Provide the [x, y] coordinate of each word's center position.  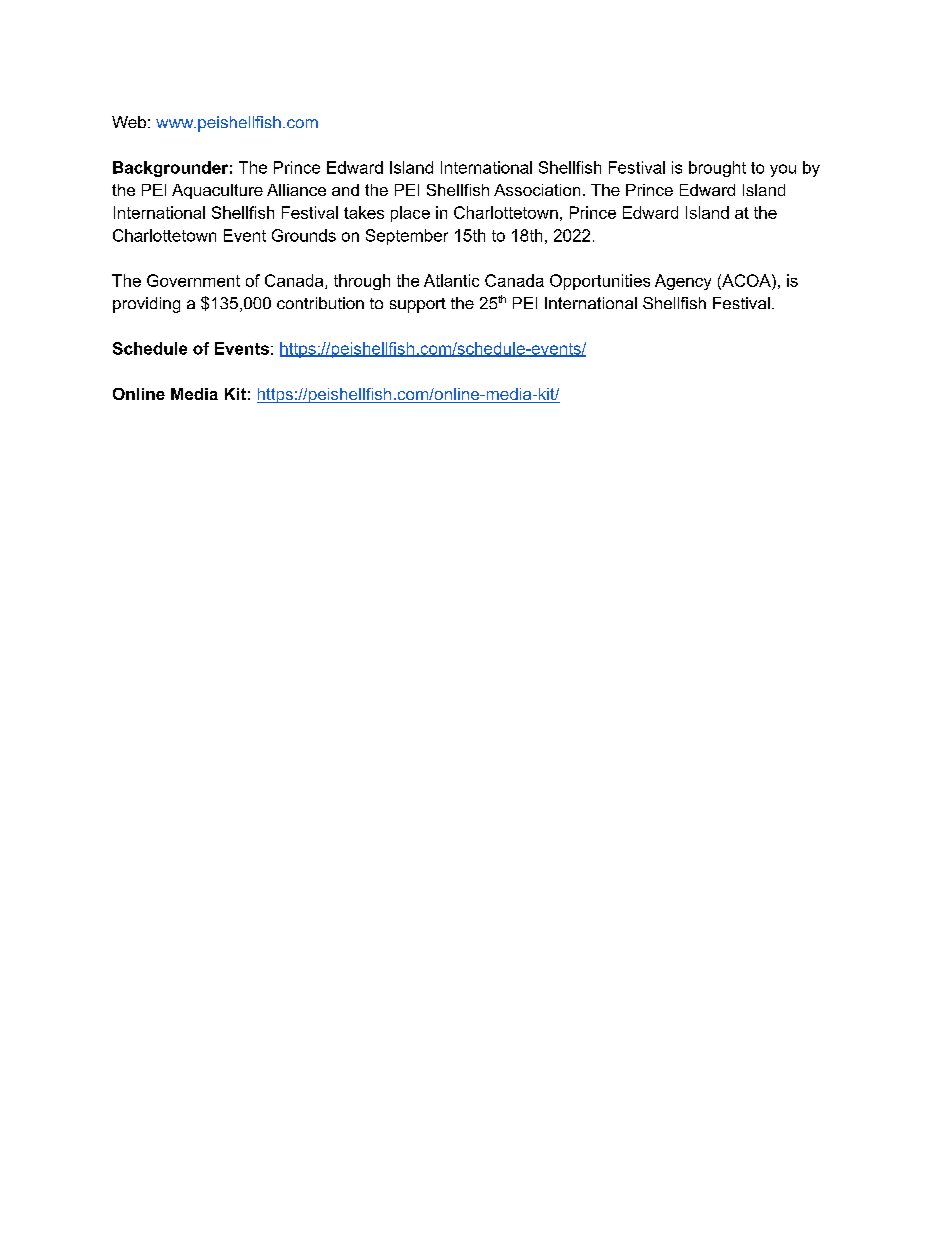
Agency [683, 282]
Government [193, 280]
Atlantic [451, 280]
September [407, 237]
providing [146, 305]
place [410, 214]
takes [364, 212]
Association [537, 190]
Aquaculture [217, 191]
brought [717, 169]
